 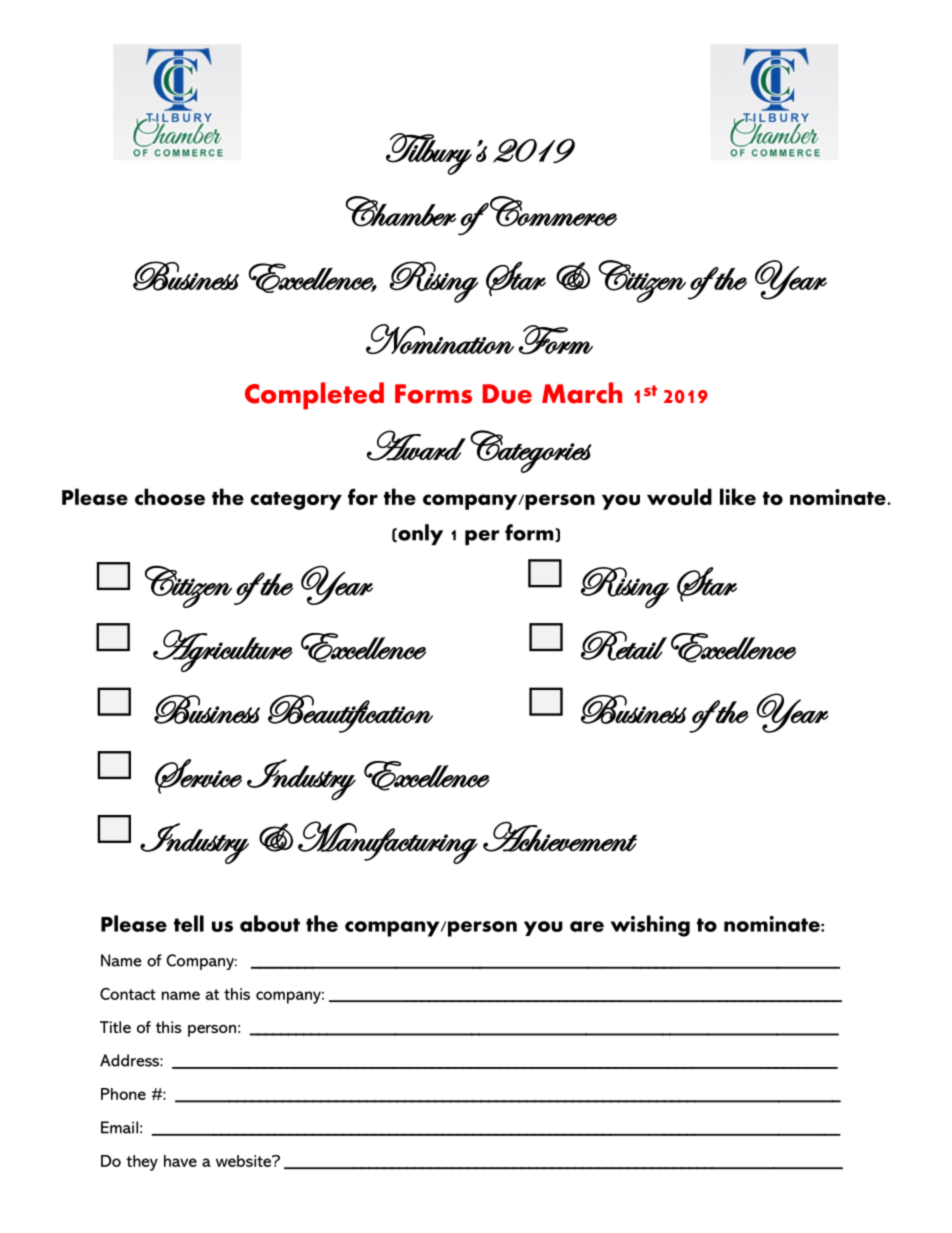 What do you see at coordinates (245, 1161) in the screenshot?
I see `website` at bounding box center [245, 1161].
